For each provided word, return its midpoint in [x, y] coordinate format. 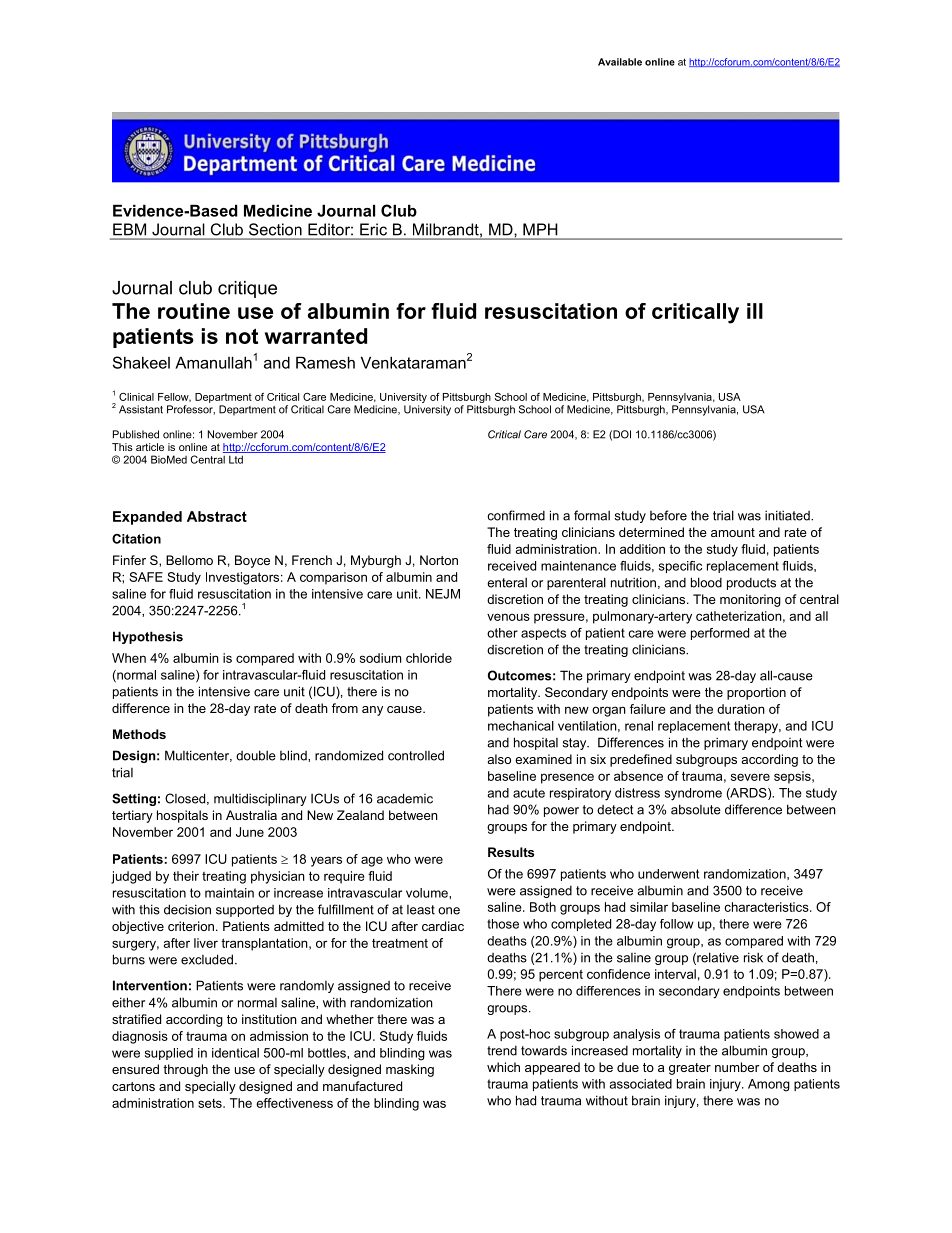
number [737, 1067]
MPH [540, 229]
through [185, 1070]
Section [275, 229]
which [503, 1067]
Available [620, 62]
